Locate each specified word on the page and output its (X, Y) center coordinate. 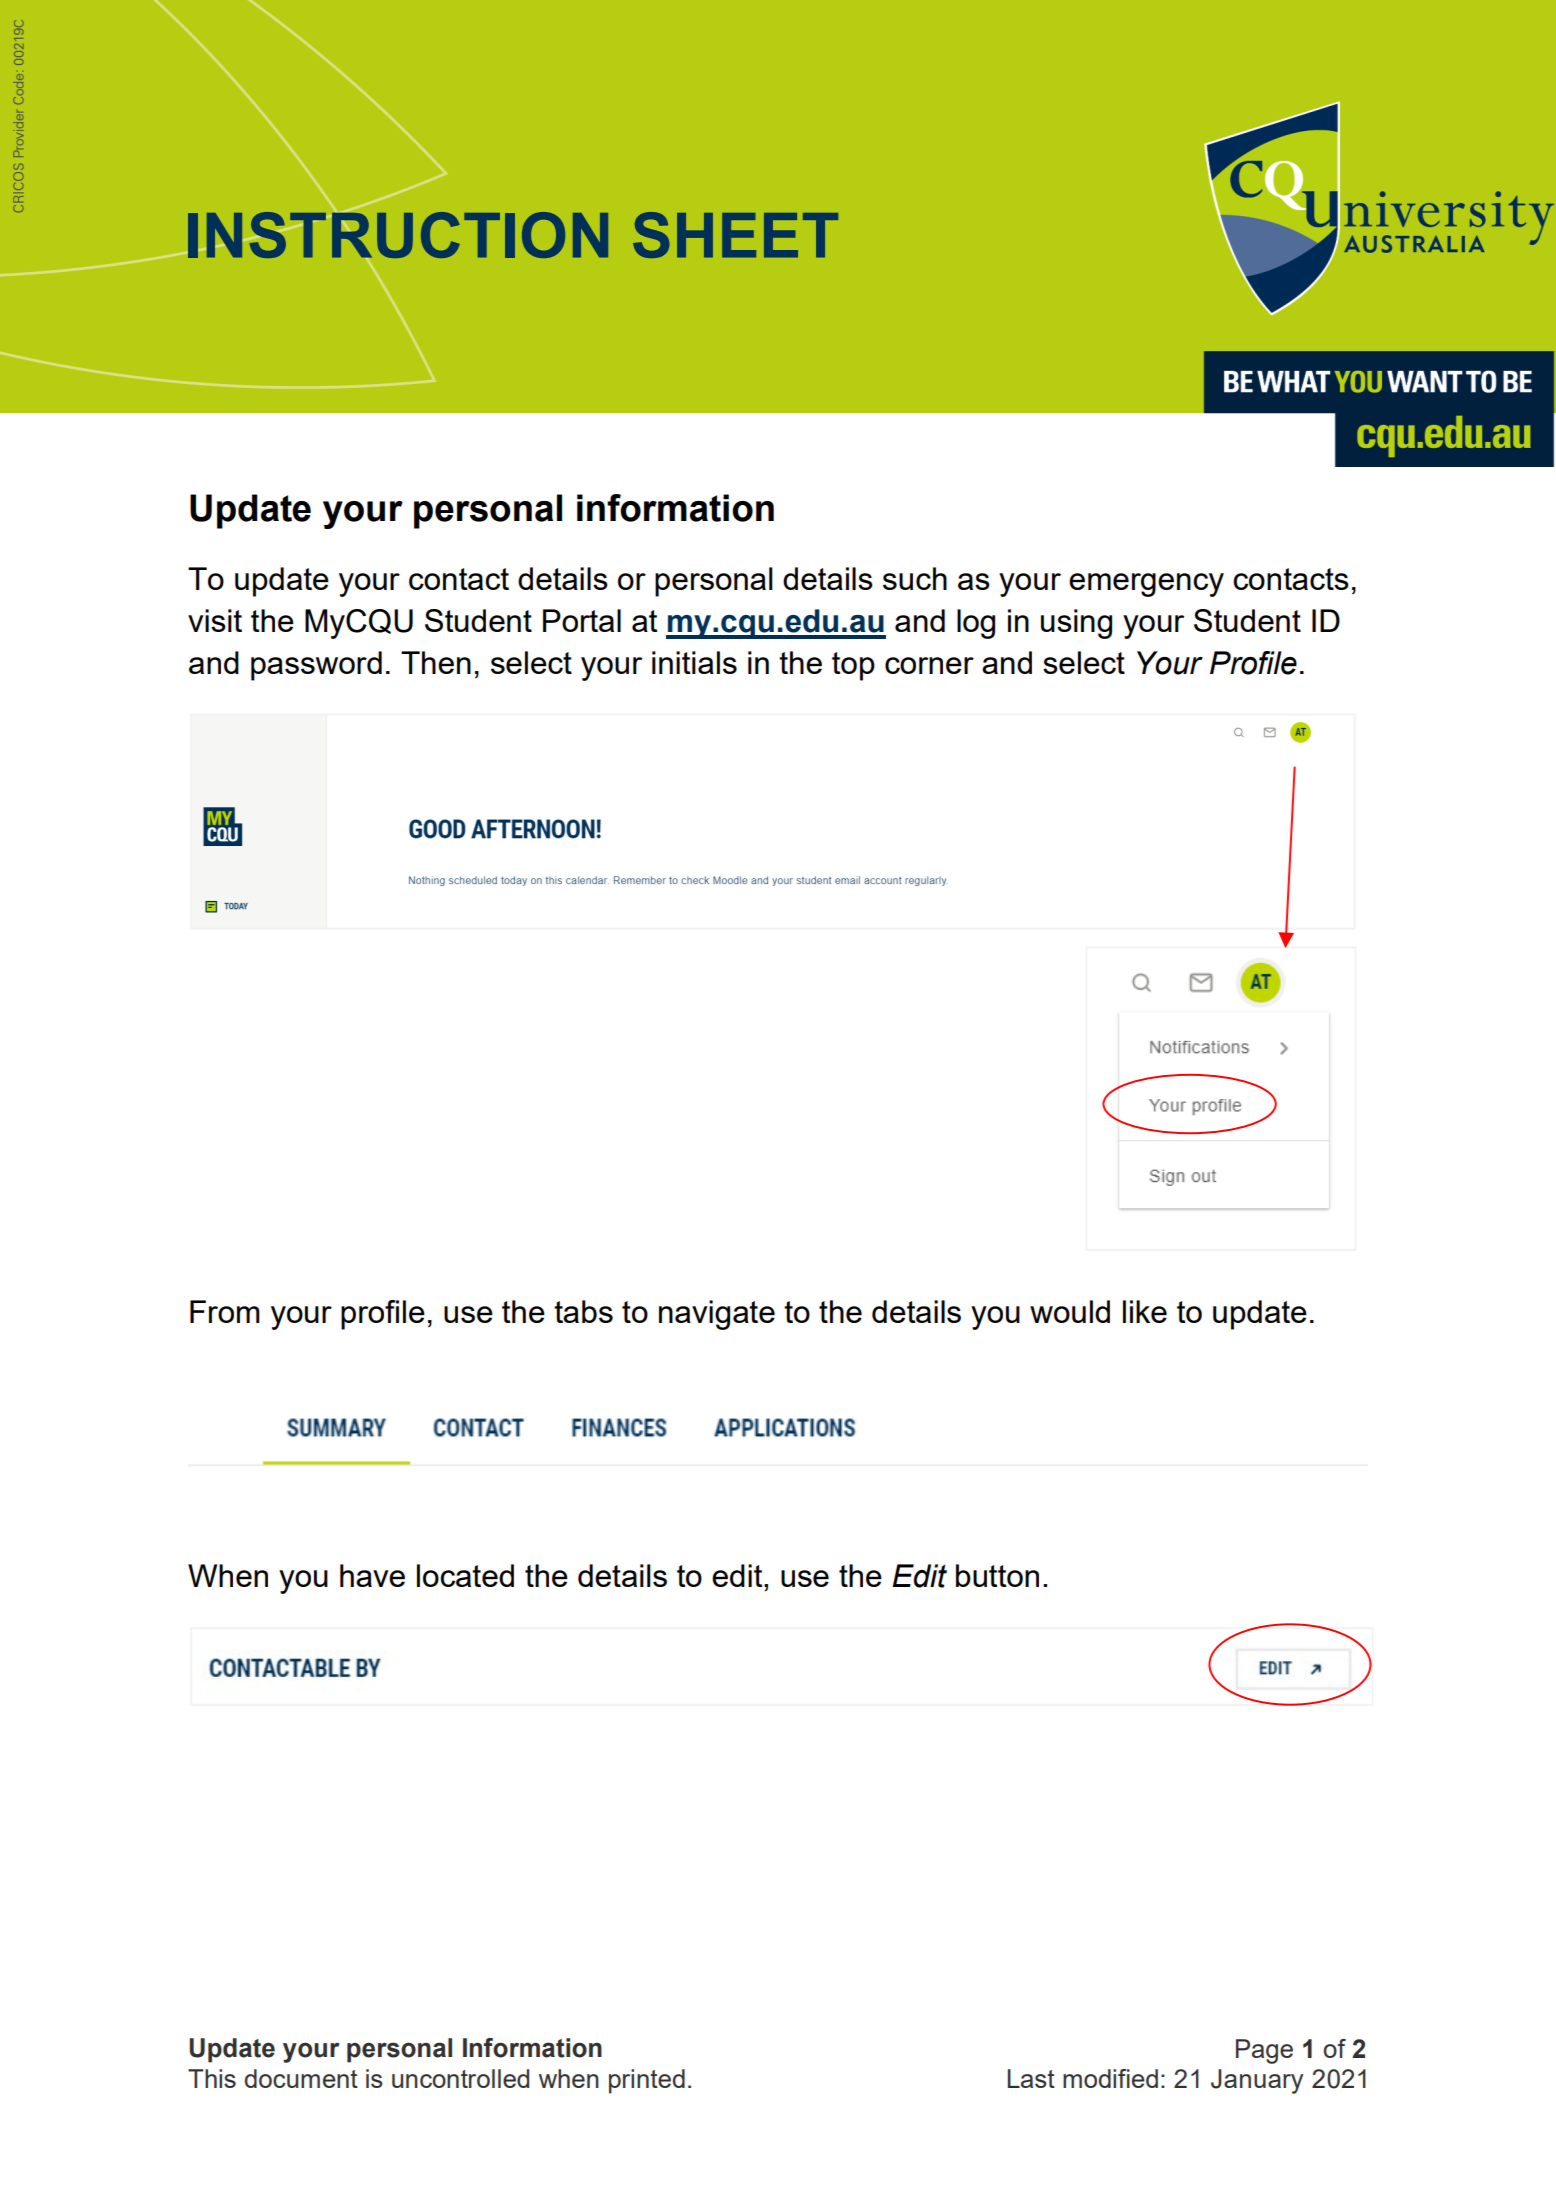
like (1145, 1311)
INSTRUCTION (397, 235)
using (1076, 624)
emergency (1146, 585)
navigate (717, 1315)
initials (694, 662)
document (301, 2078)
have (372, 1575)
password (316, 666)
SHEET (735, 235)
